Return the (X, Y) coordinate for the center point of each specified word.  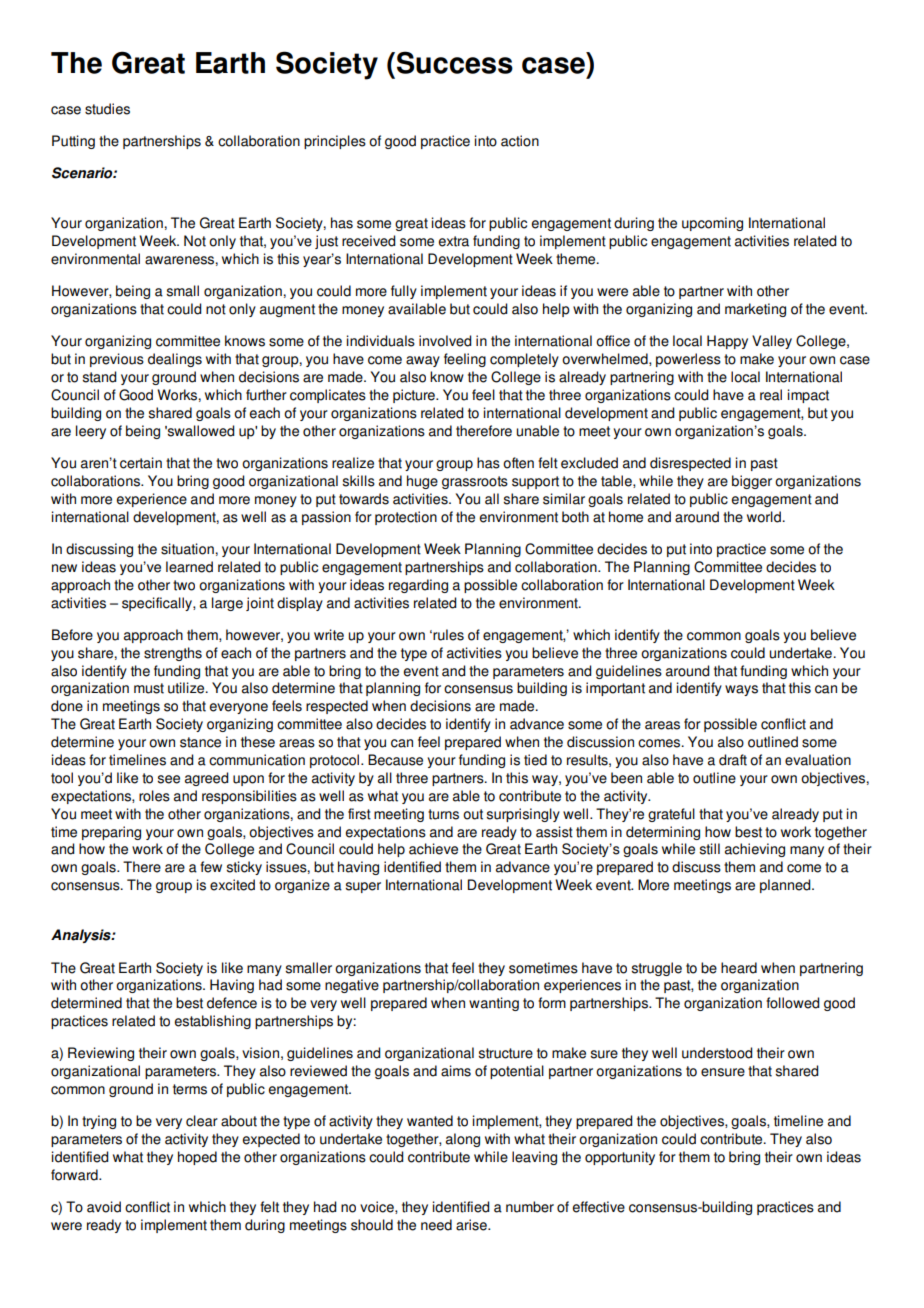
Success (455, 62)
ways (741, 690)
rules (448, 635)
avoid (104, 1207)
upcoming (712, 224)
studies (107, 109)
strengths (173, 654)
